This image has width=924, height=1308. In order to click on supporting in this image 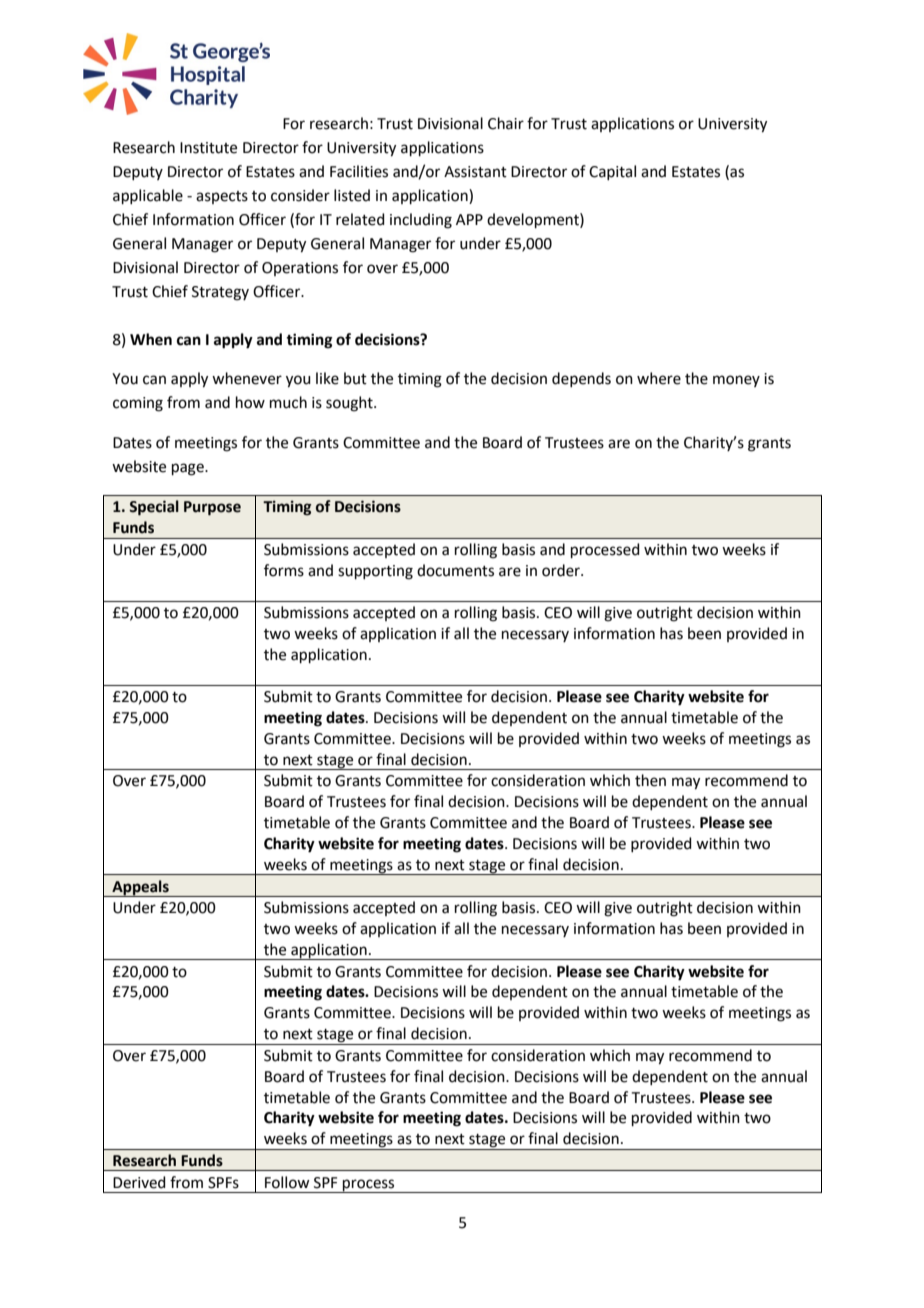, I will do `click(375, 572)`.
